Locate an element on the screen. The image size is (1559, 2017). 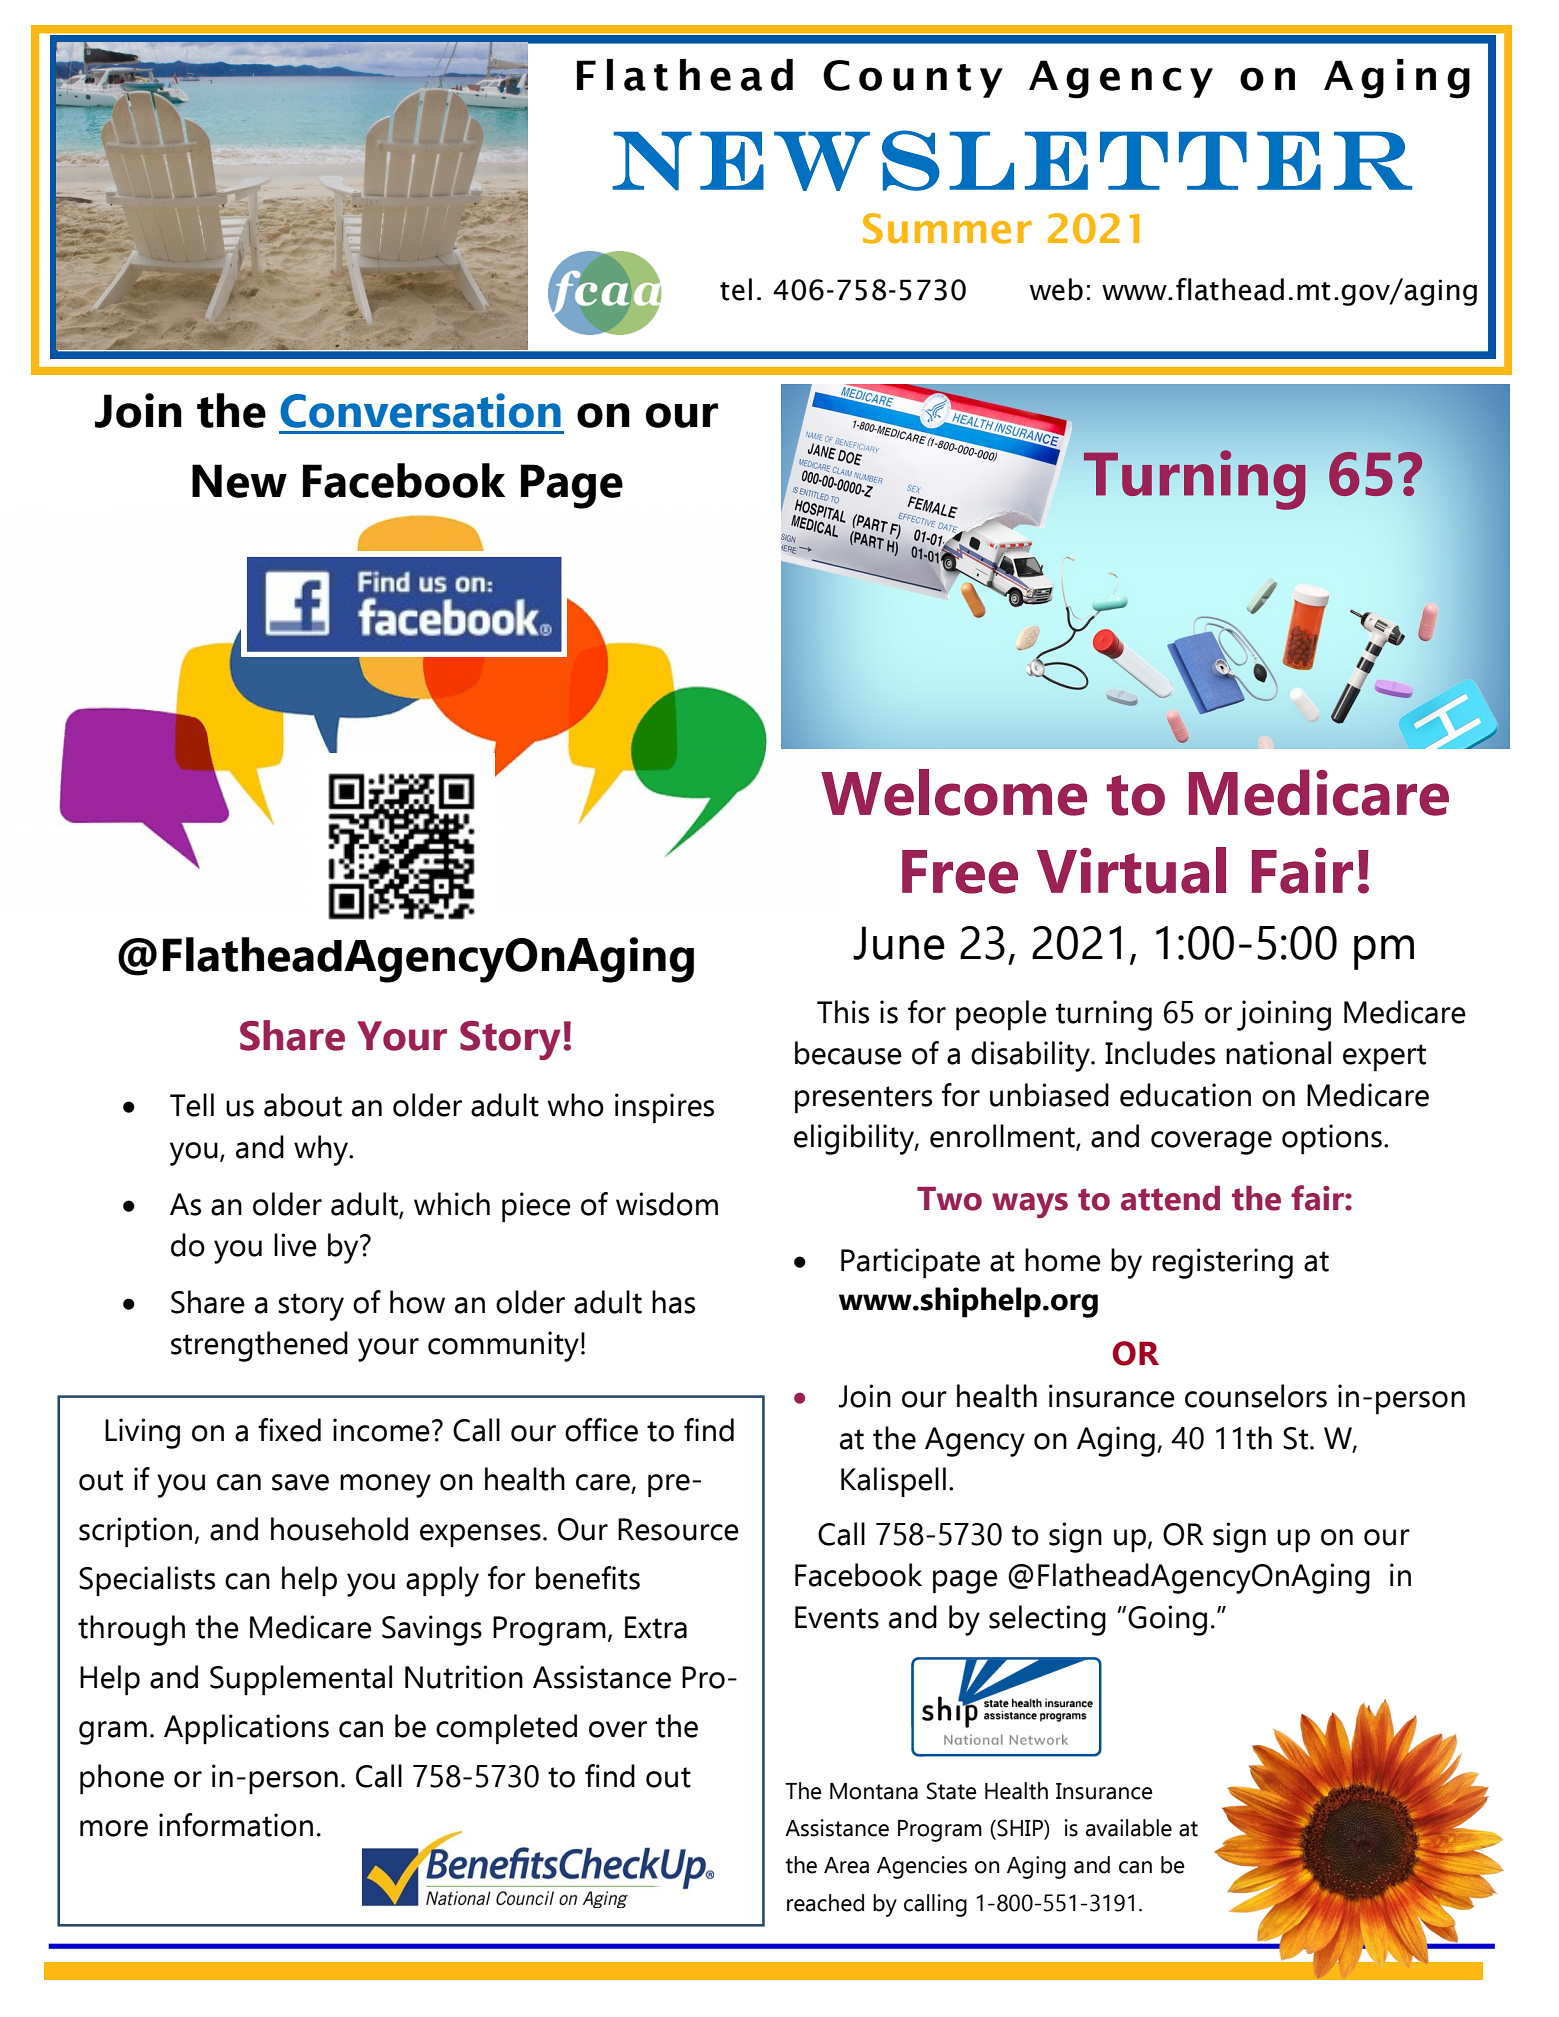
Area is located at coordinates (846, 1865).
